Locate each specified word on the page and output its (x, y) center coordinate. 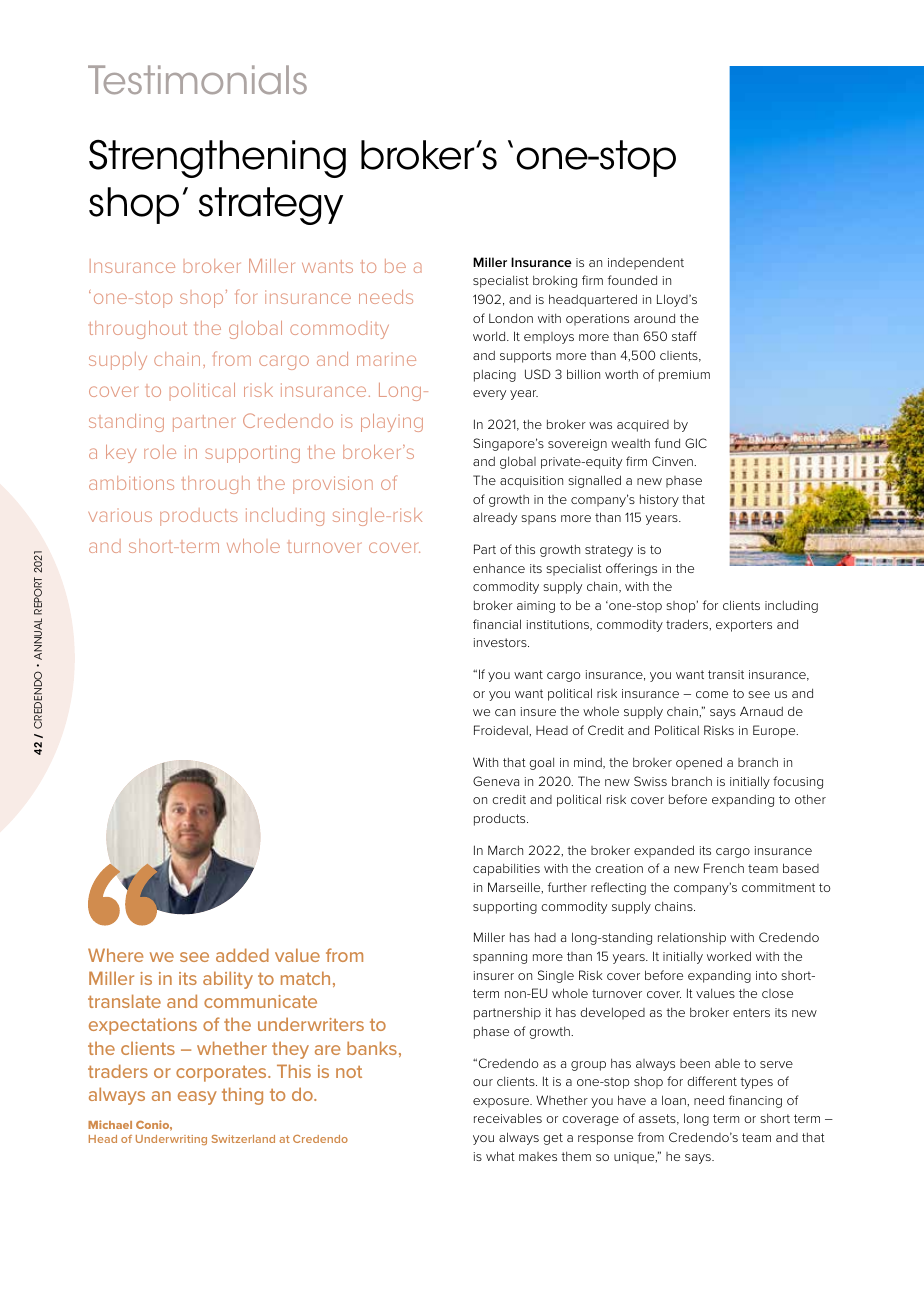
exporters (744, 626)
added (242, 955)
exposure (502, 1103)
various (120, 516)
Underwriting (171, 1140)
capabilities (506, 869)
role (160, 452)
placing (495, 375)
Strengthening (217, 158)
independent (646, 263)
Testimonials (197, 80)
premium (684, 376)
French (724, 868)
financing (755, 1101)
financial (497, 624)
